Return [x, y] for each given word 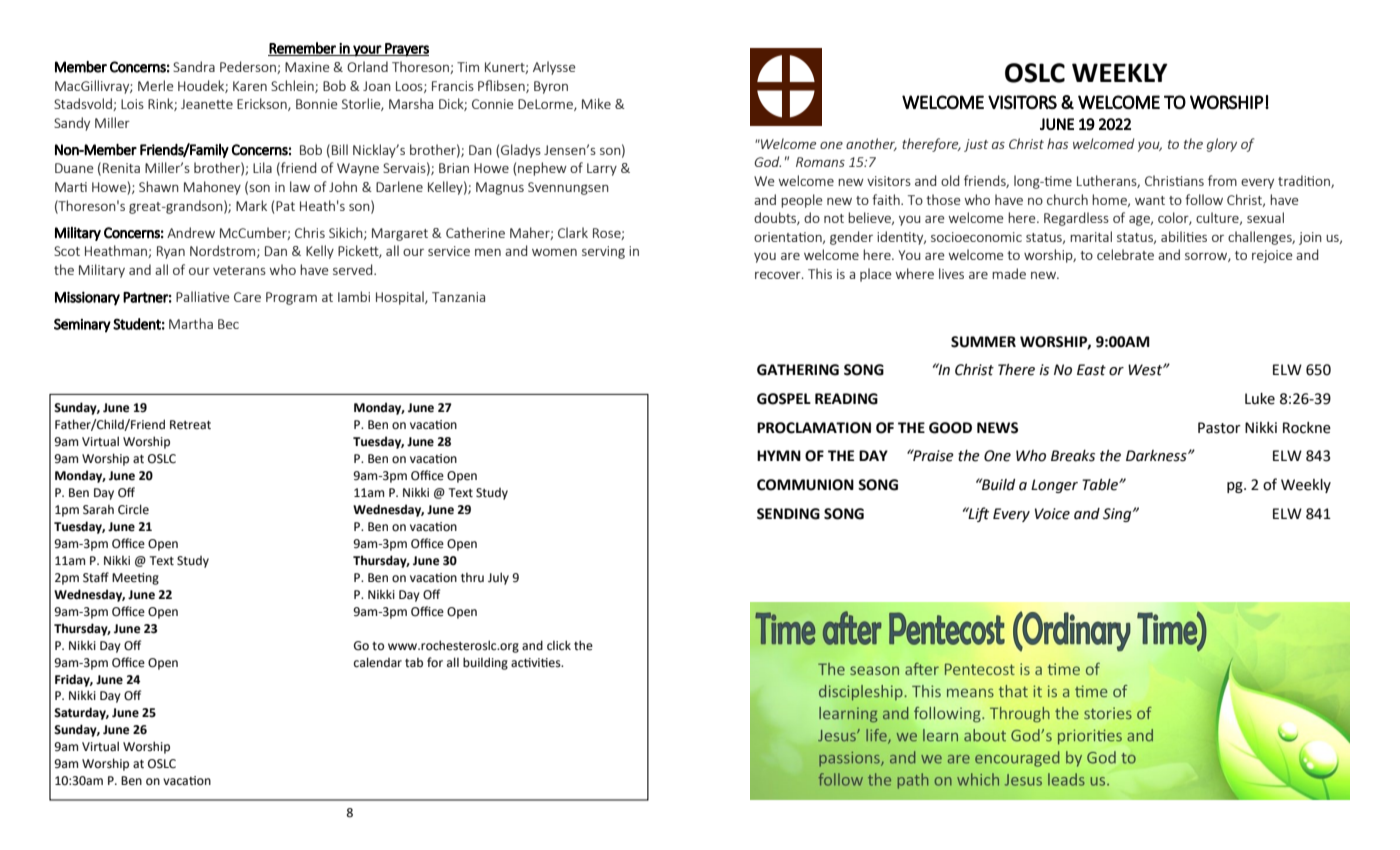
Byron [551, 87]
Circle [133, 509]
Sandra [194, 66]
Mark [251, 205]
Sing [1118, 515]
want [1150, 200]
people [802, 201]
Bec [228, 324]
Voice [1052, 514]
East [1091, 370]
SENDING [788, 514]
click [559, 645]
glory [1222, 145]
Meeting [135, 579]
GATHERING [798, 370]
